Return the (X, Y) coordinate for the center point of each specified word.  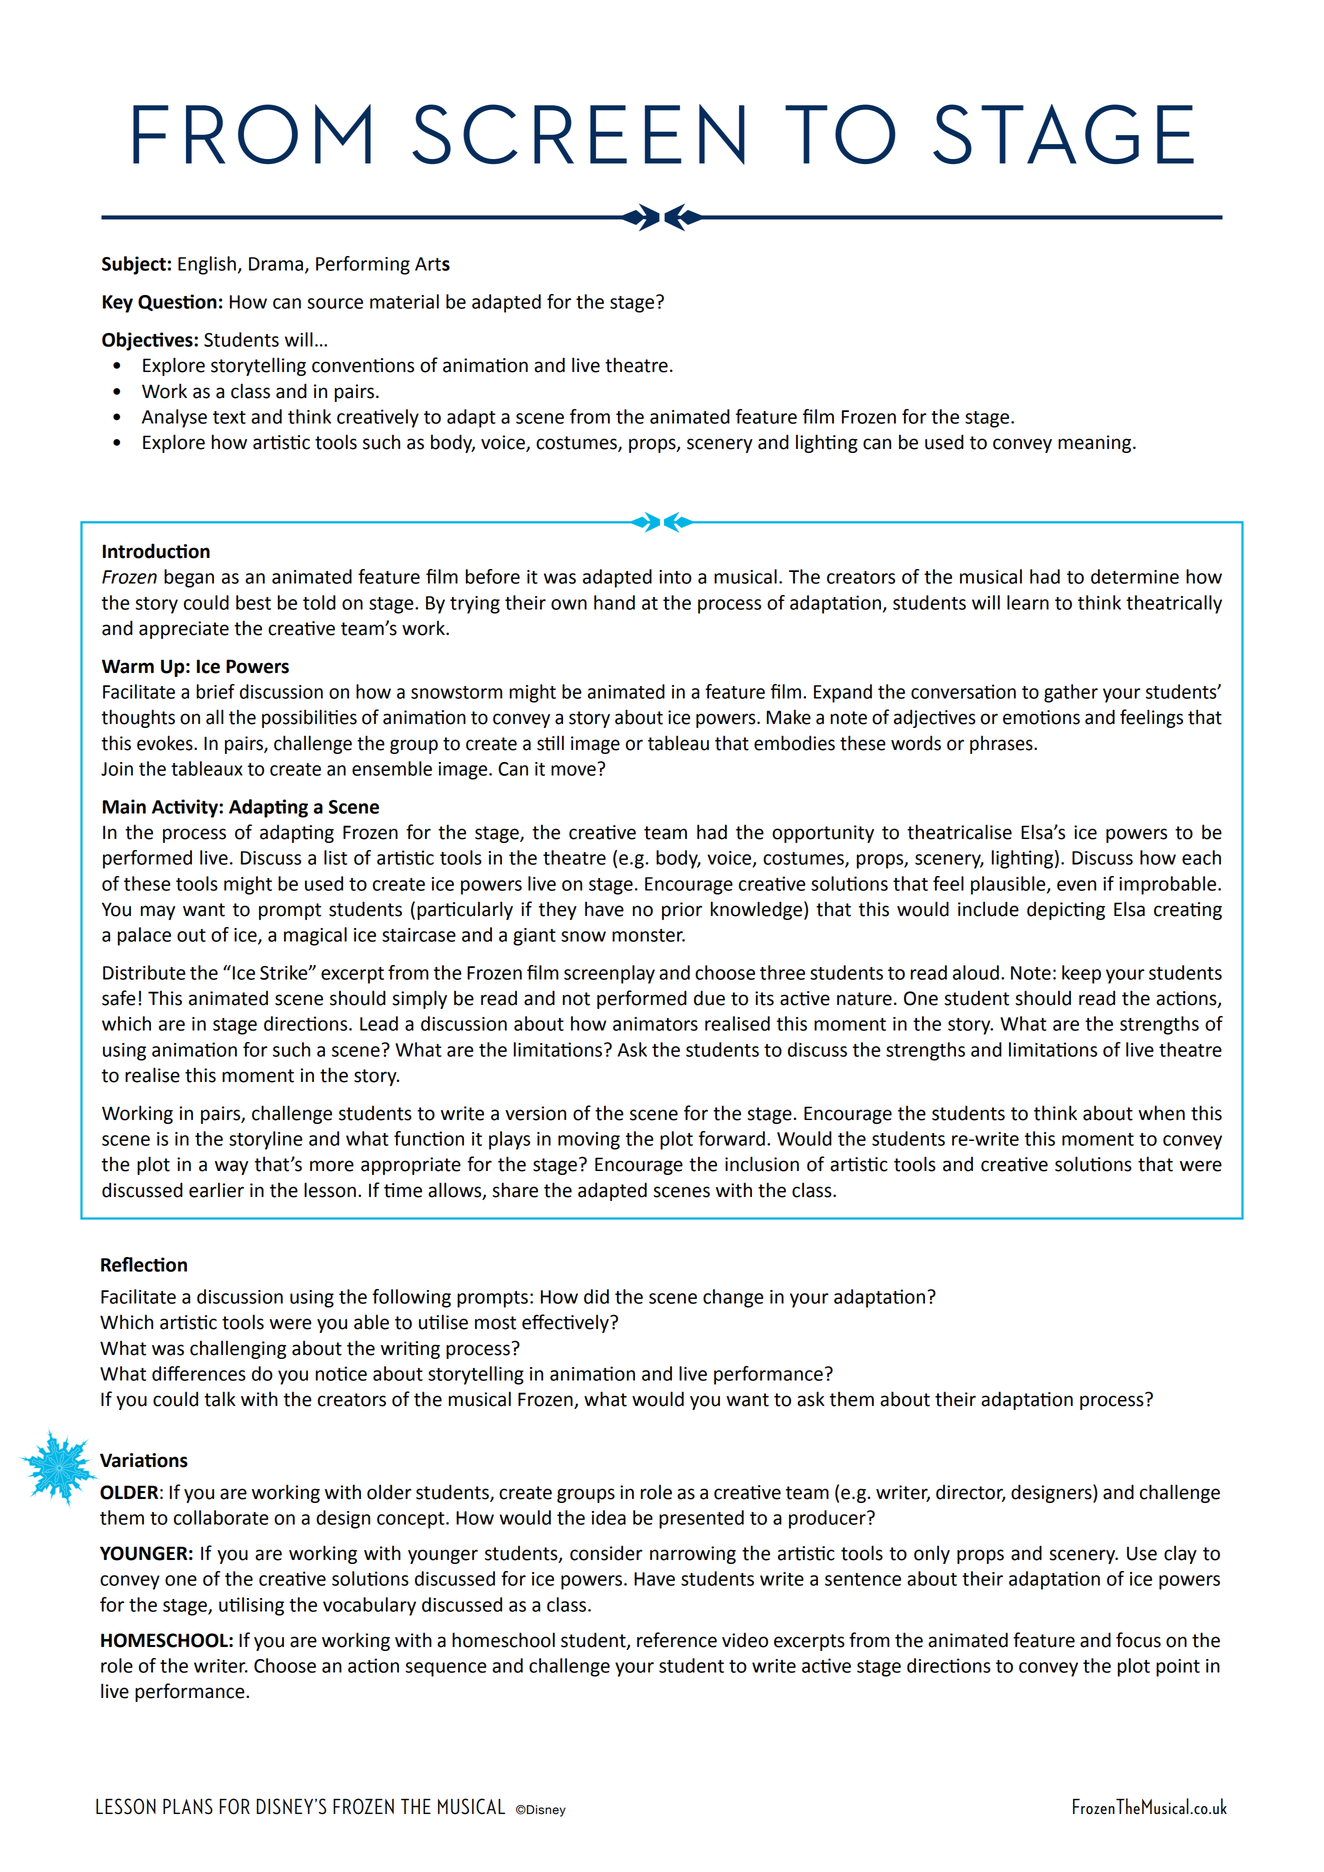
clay (1180, 1554)
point (1178, 1668)
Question (177, 302)
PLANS (188, 1806)
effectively (566, 1323)
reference (677, 1640)
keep (1081, 974)
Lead (379, 1023)
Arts (432, 264)
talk (220, 1399)
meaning (1096, 444)
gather (1071, 693)
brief (215, 691)
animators (655, 1024)
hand (614, 602)
